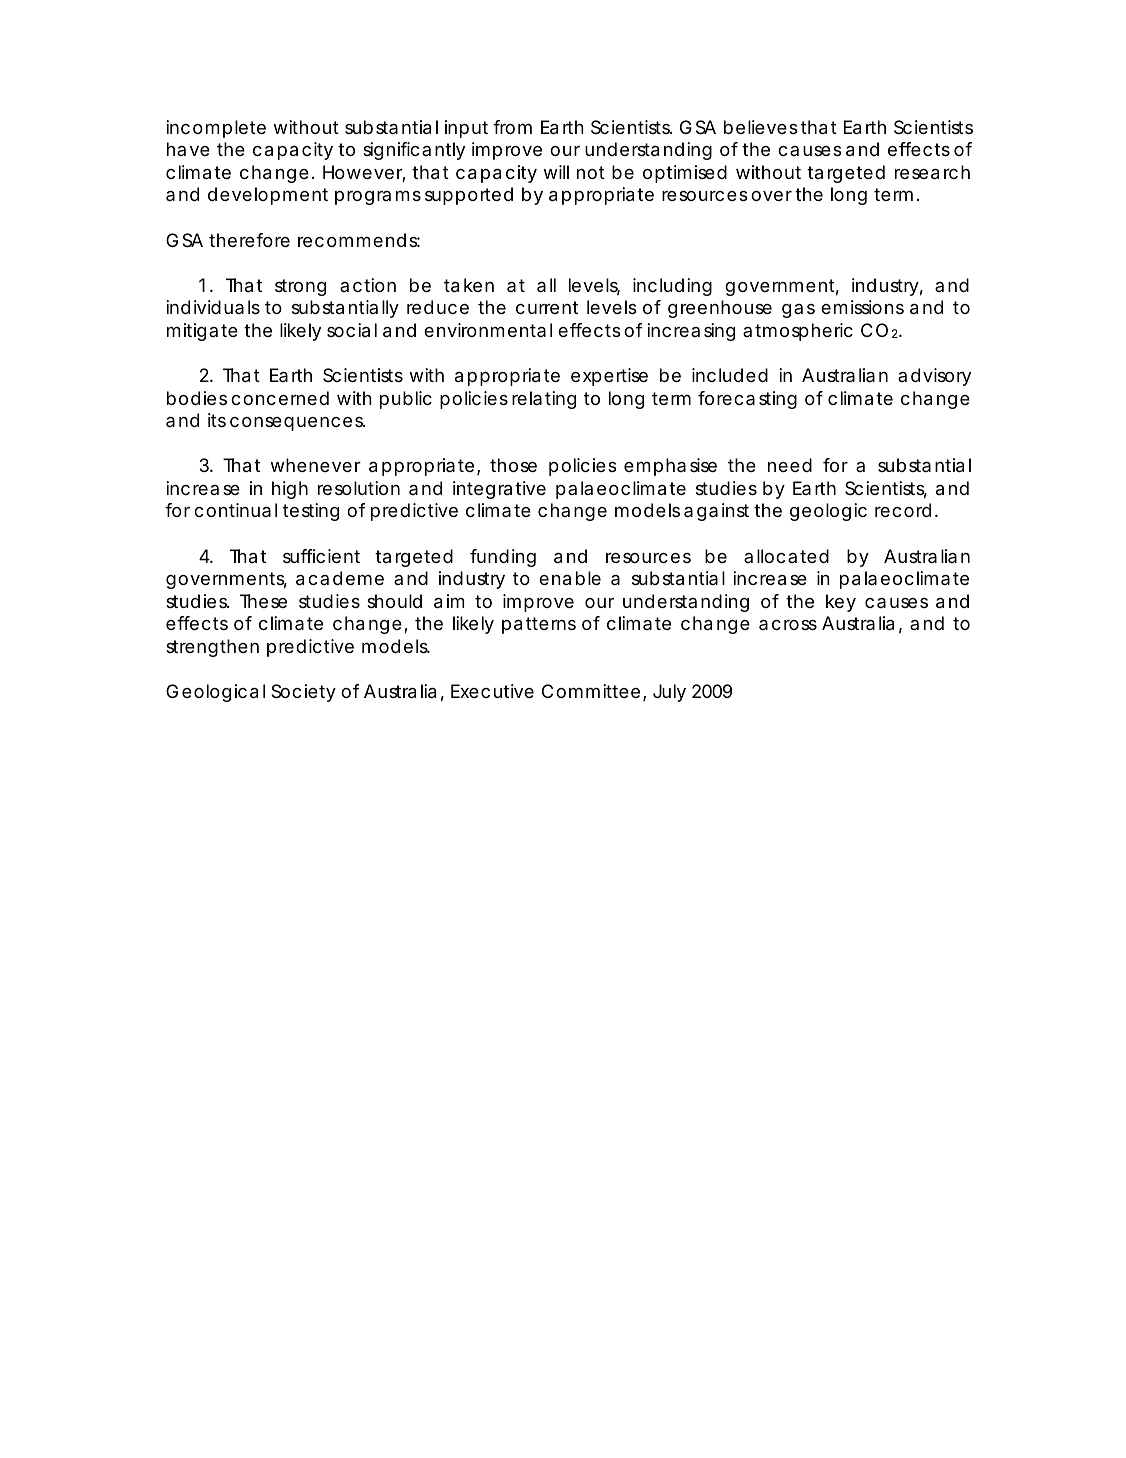 This screenshot has width=1126, height=1458. I want to click on incomplete, so click(216, 129).
